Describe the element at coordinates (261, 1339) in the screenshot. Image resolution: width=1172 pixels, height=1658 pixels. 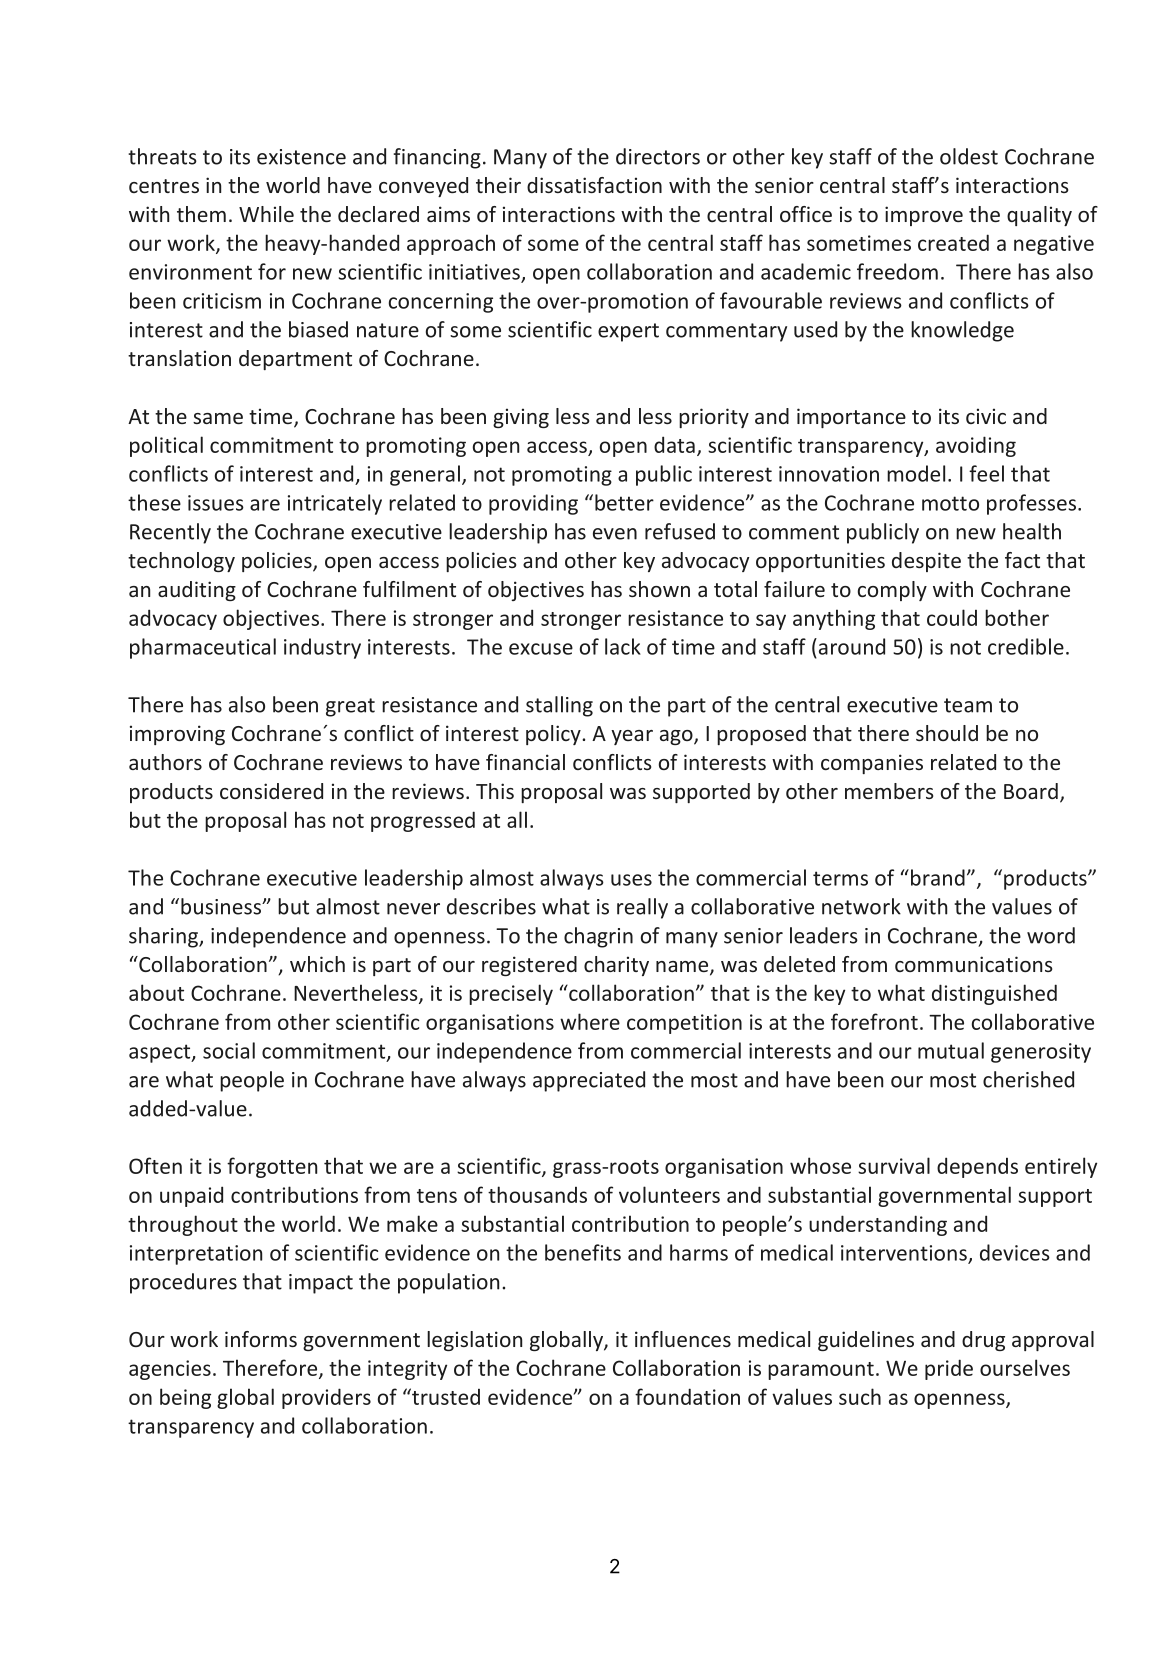
I see `informs` at that location.
